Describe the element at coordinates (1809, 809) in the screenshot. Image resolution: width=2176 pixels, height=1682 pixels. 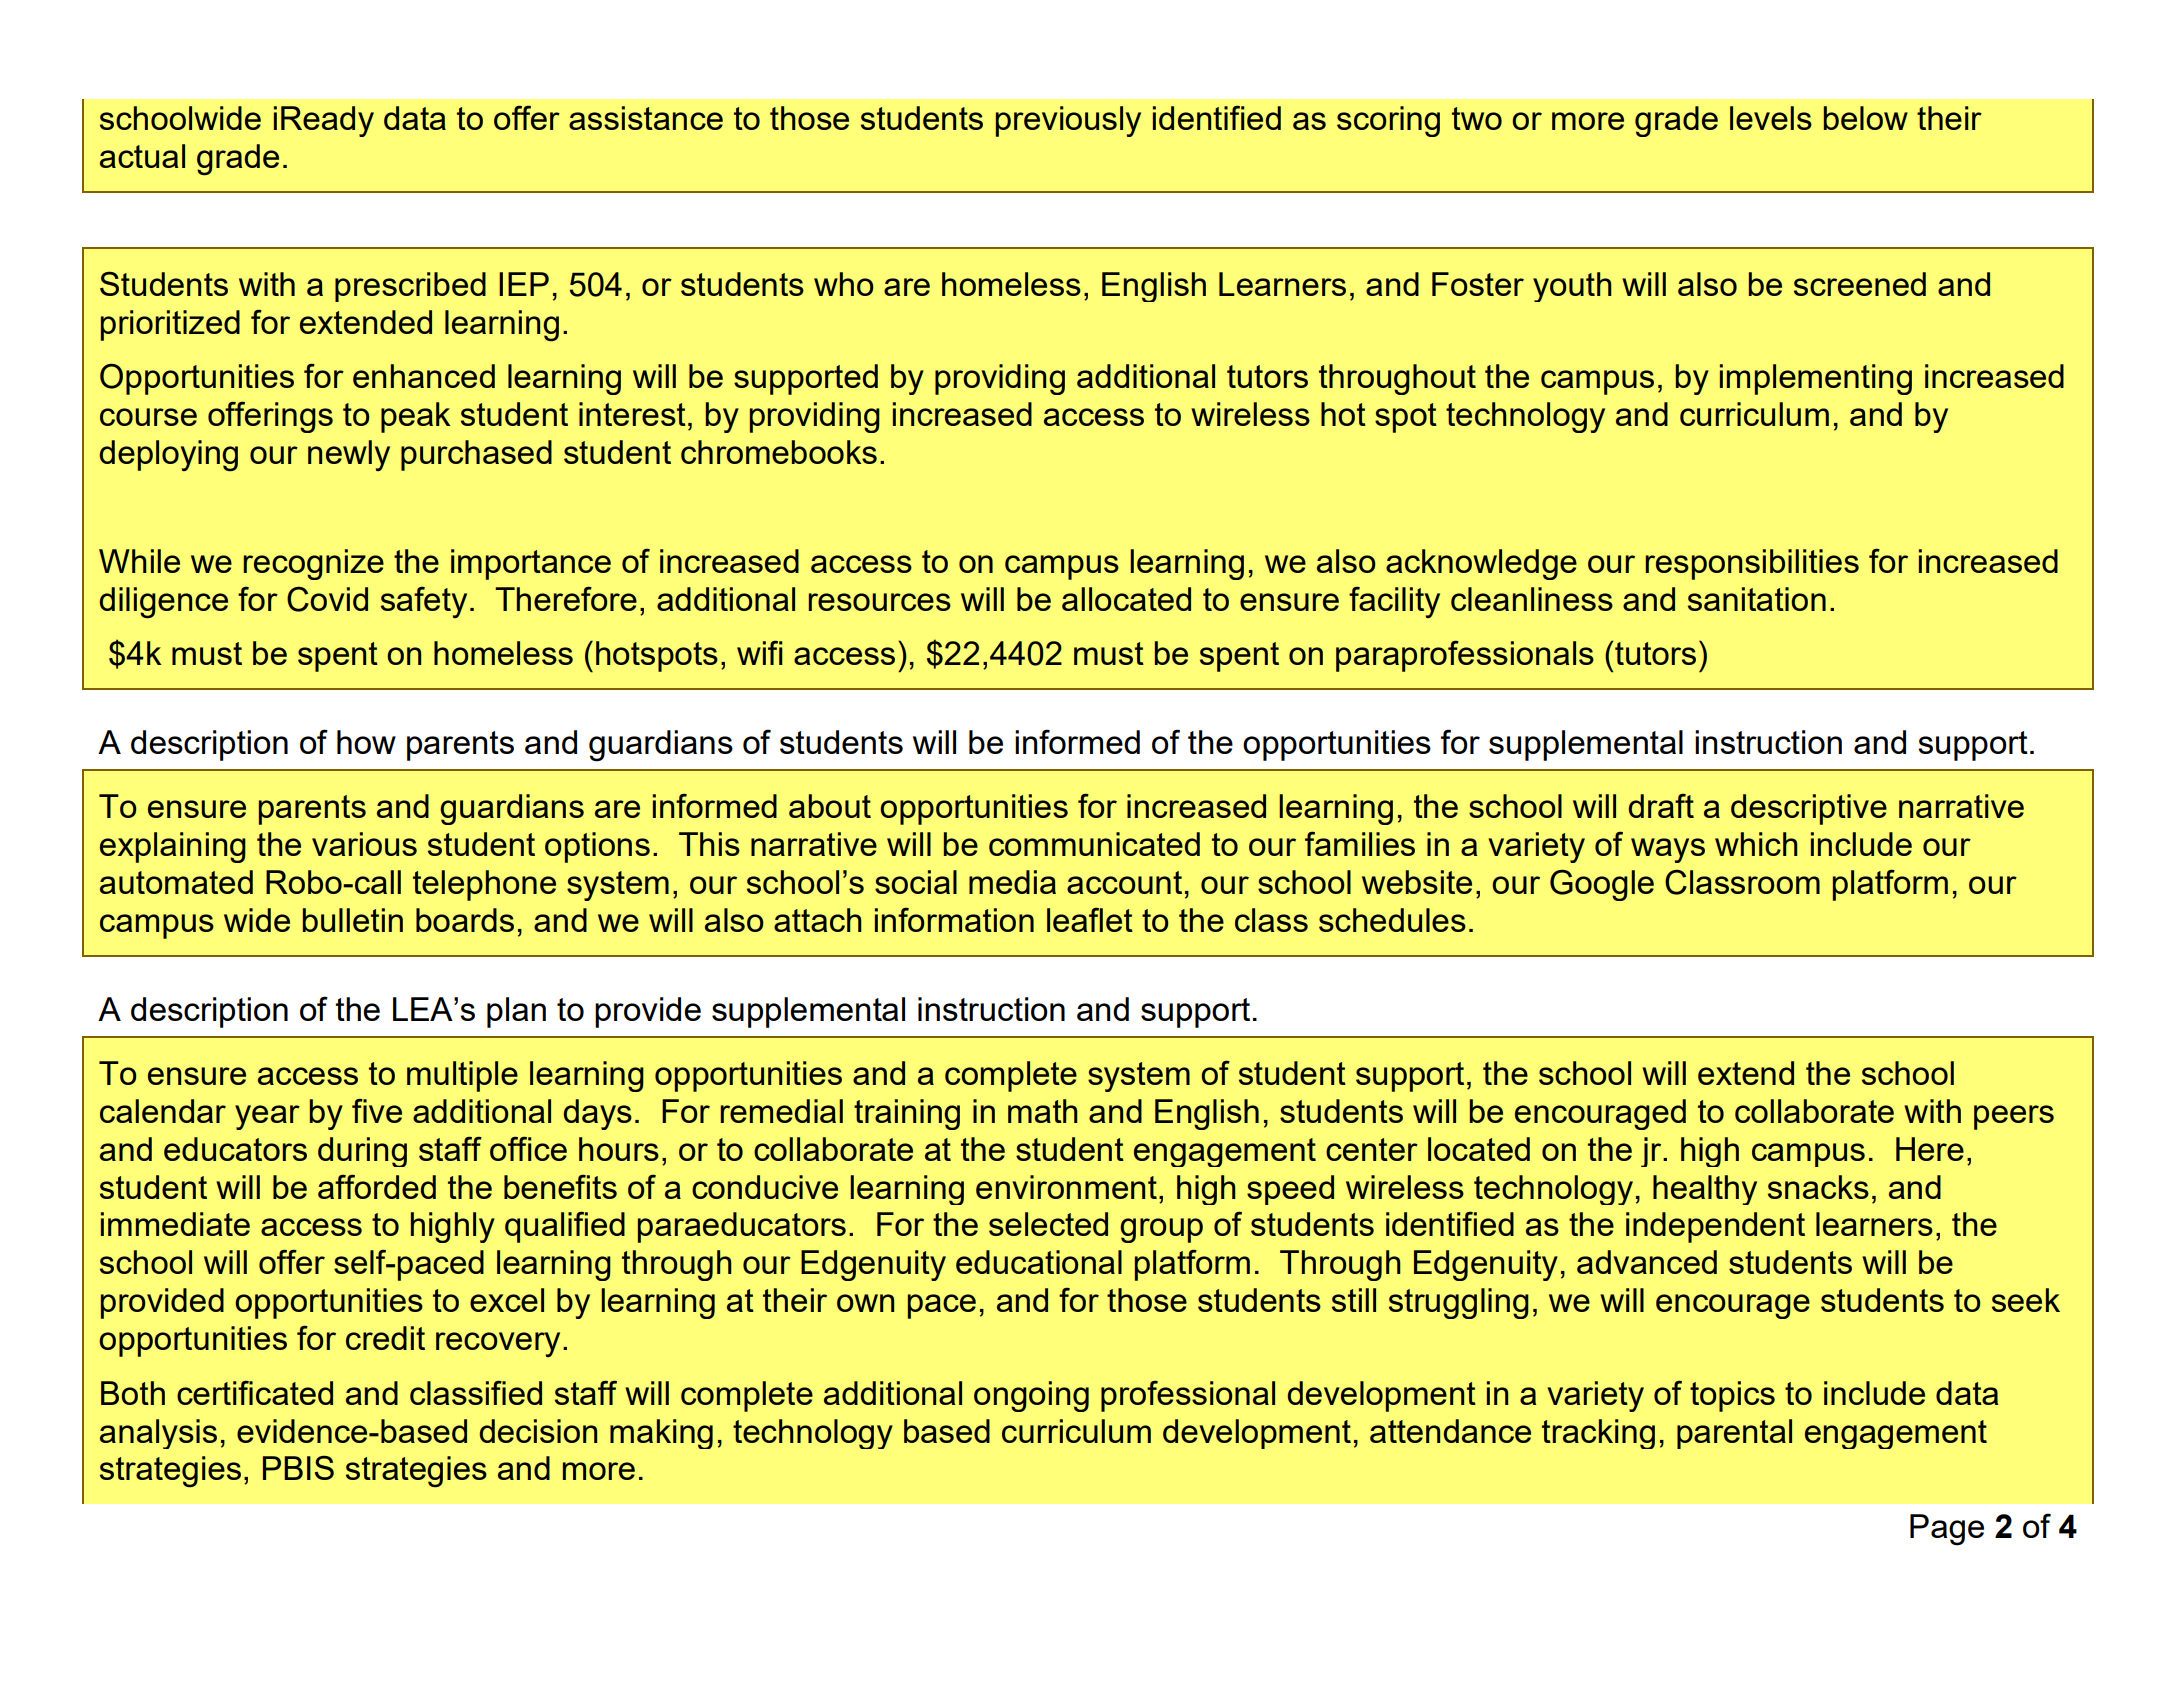
I see `descriptive` at that location.
